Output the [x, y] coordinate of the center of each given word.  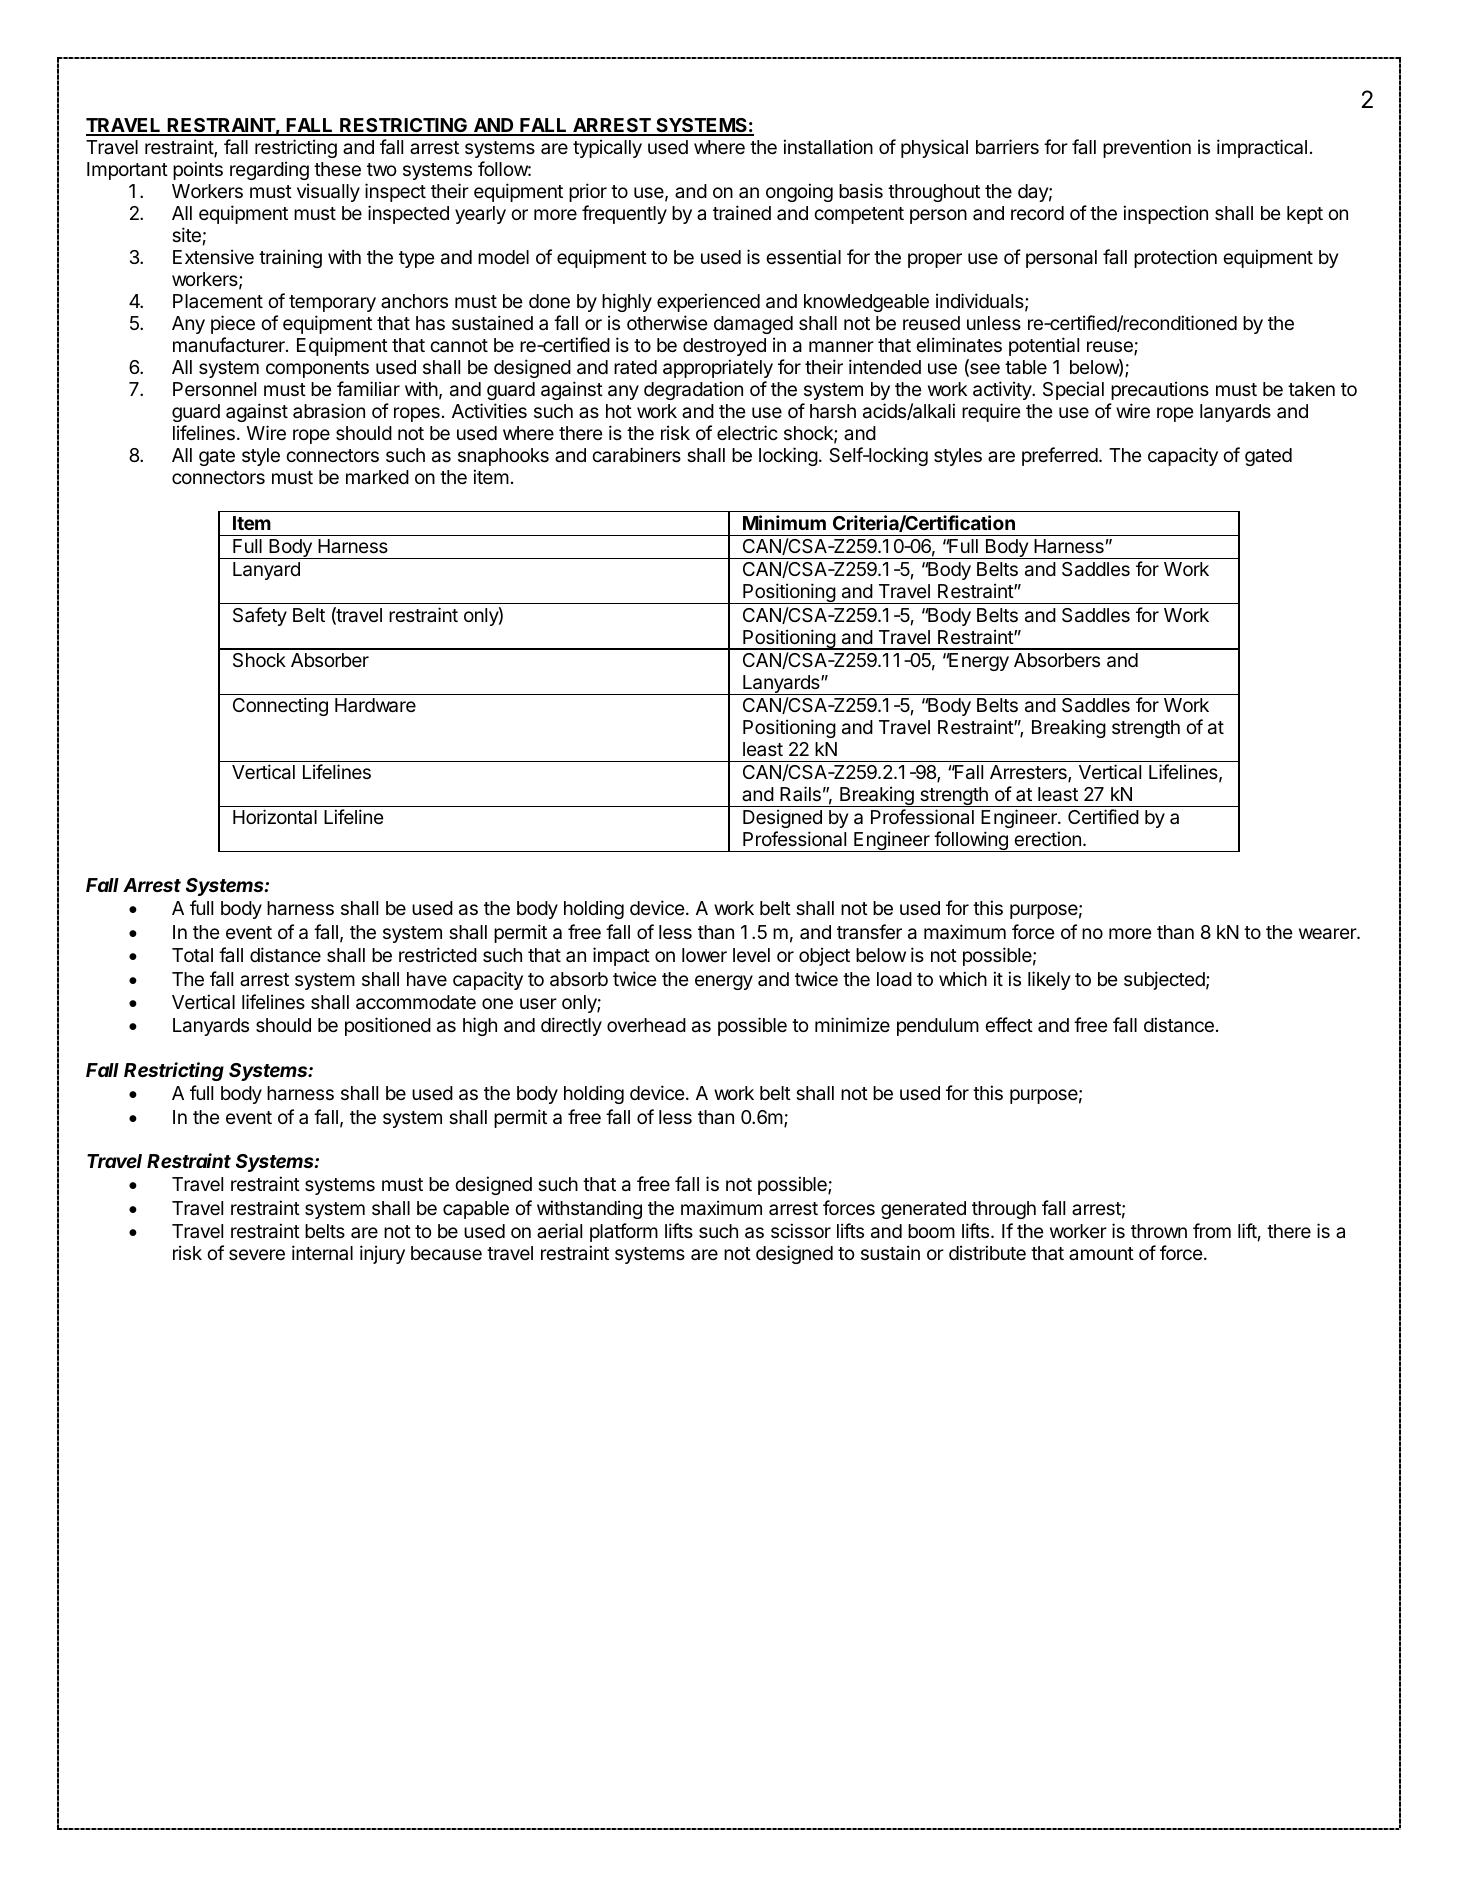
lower [704, 955]
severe [257, 1254]
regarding [269, 170]
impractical [1262, 148]
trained [742, 212]
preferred [1060, 456]
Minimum [784, 522]
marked [377, 477]
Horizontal [275, 816]
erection [1047, 838]
